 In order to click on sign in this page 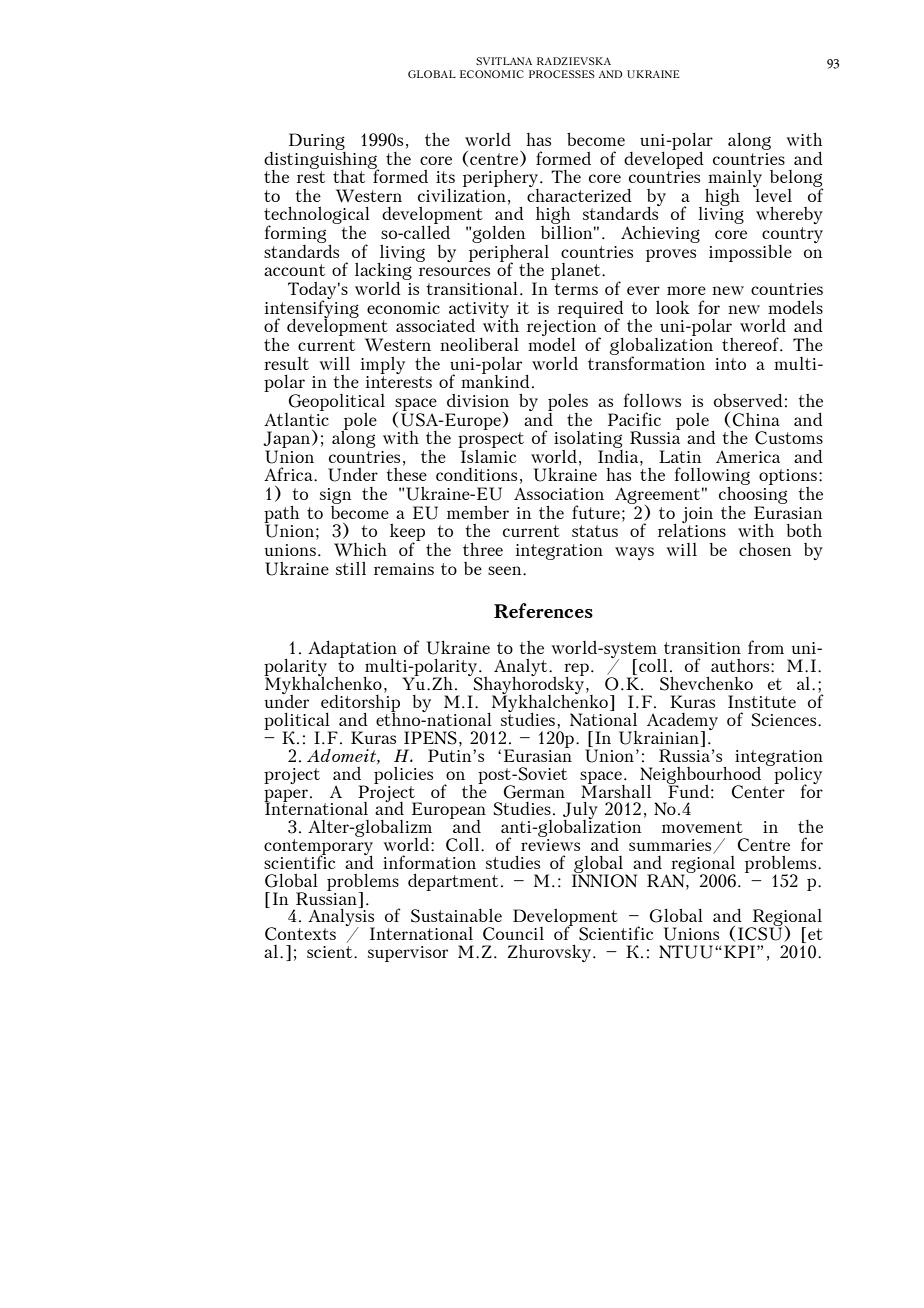, I will do `click(336, 496)`.
